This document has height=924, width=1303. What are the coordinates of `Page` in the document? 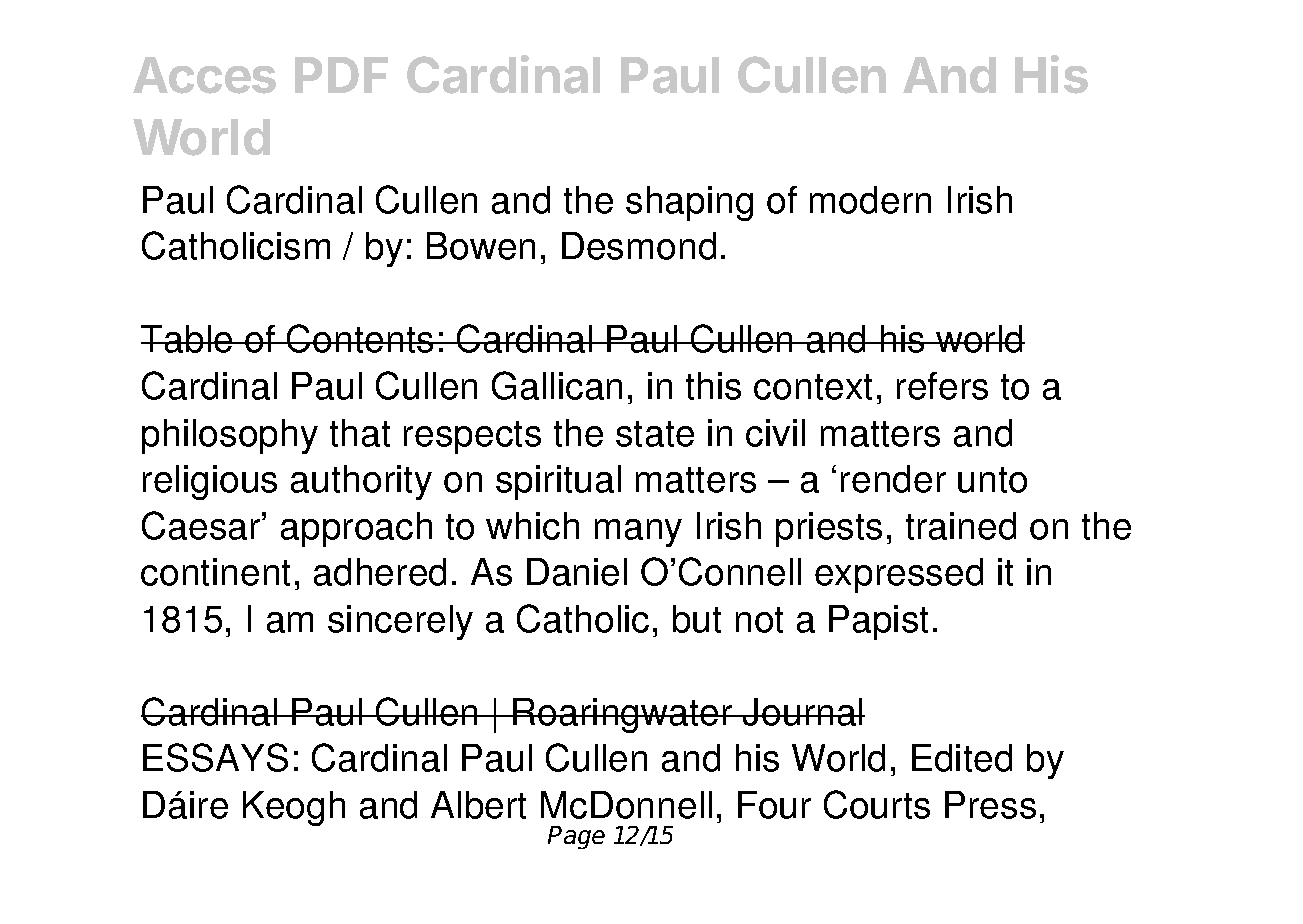 It's located at (576, 837).
